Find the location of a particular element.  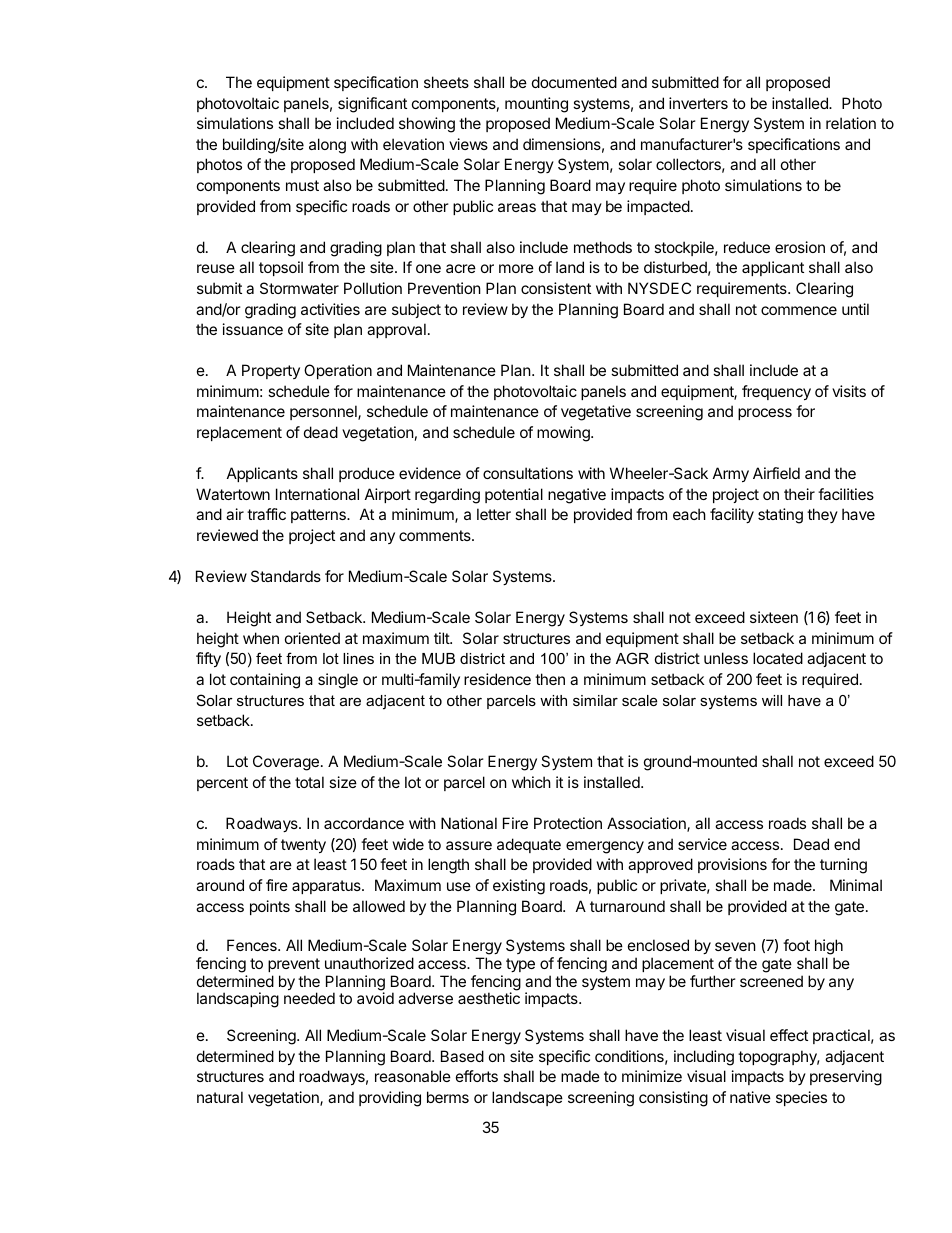

provisions is located at coordinates (732, 865).
